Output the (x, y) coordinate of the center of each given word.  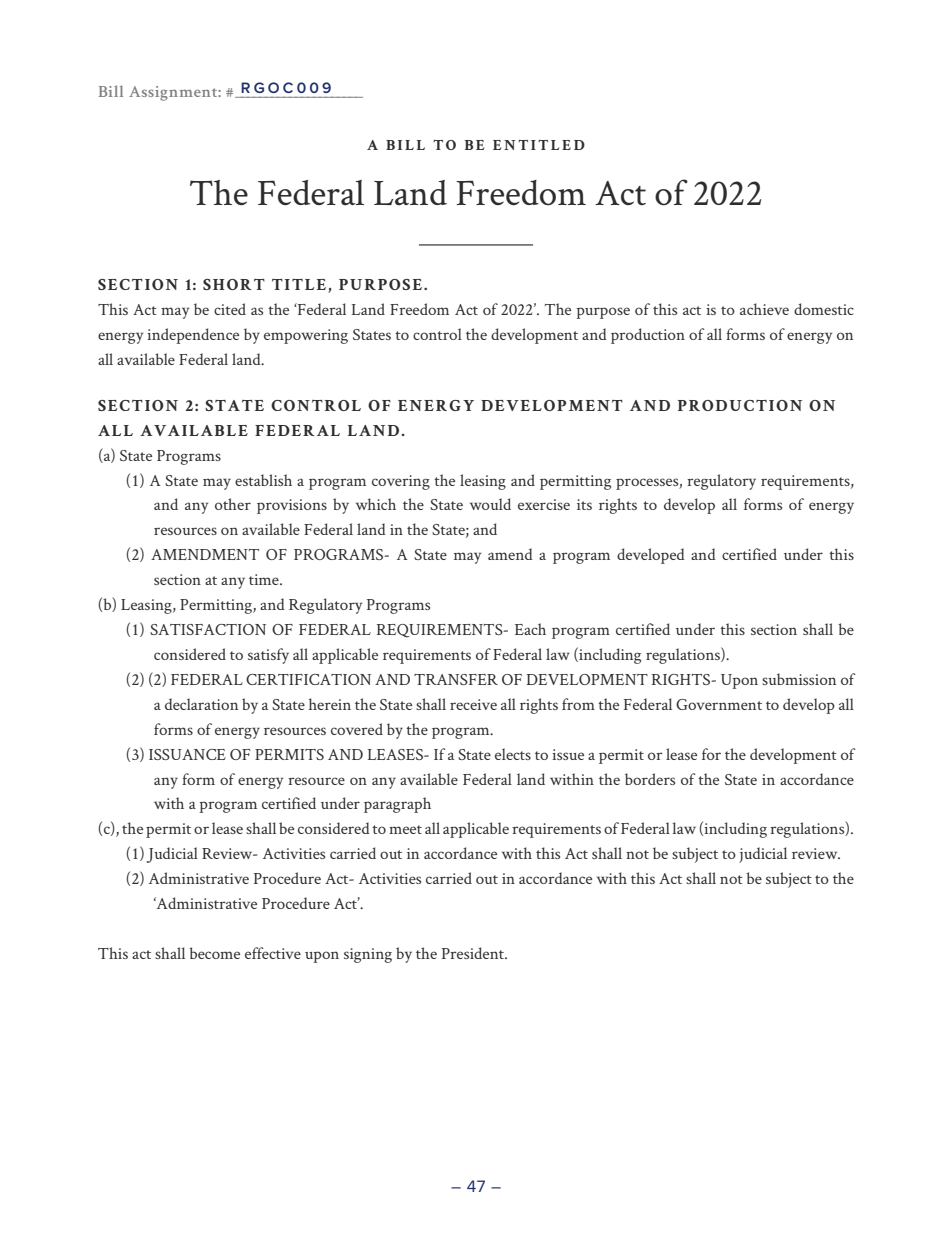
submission (799, 679)
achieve (764, 309)
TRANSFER (456, 679)
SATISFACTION (208, 629)
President (474, 953)
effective (273, 953)
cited (230, 309)
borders (650, 779)
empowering (306, 336)
